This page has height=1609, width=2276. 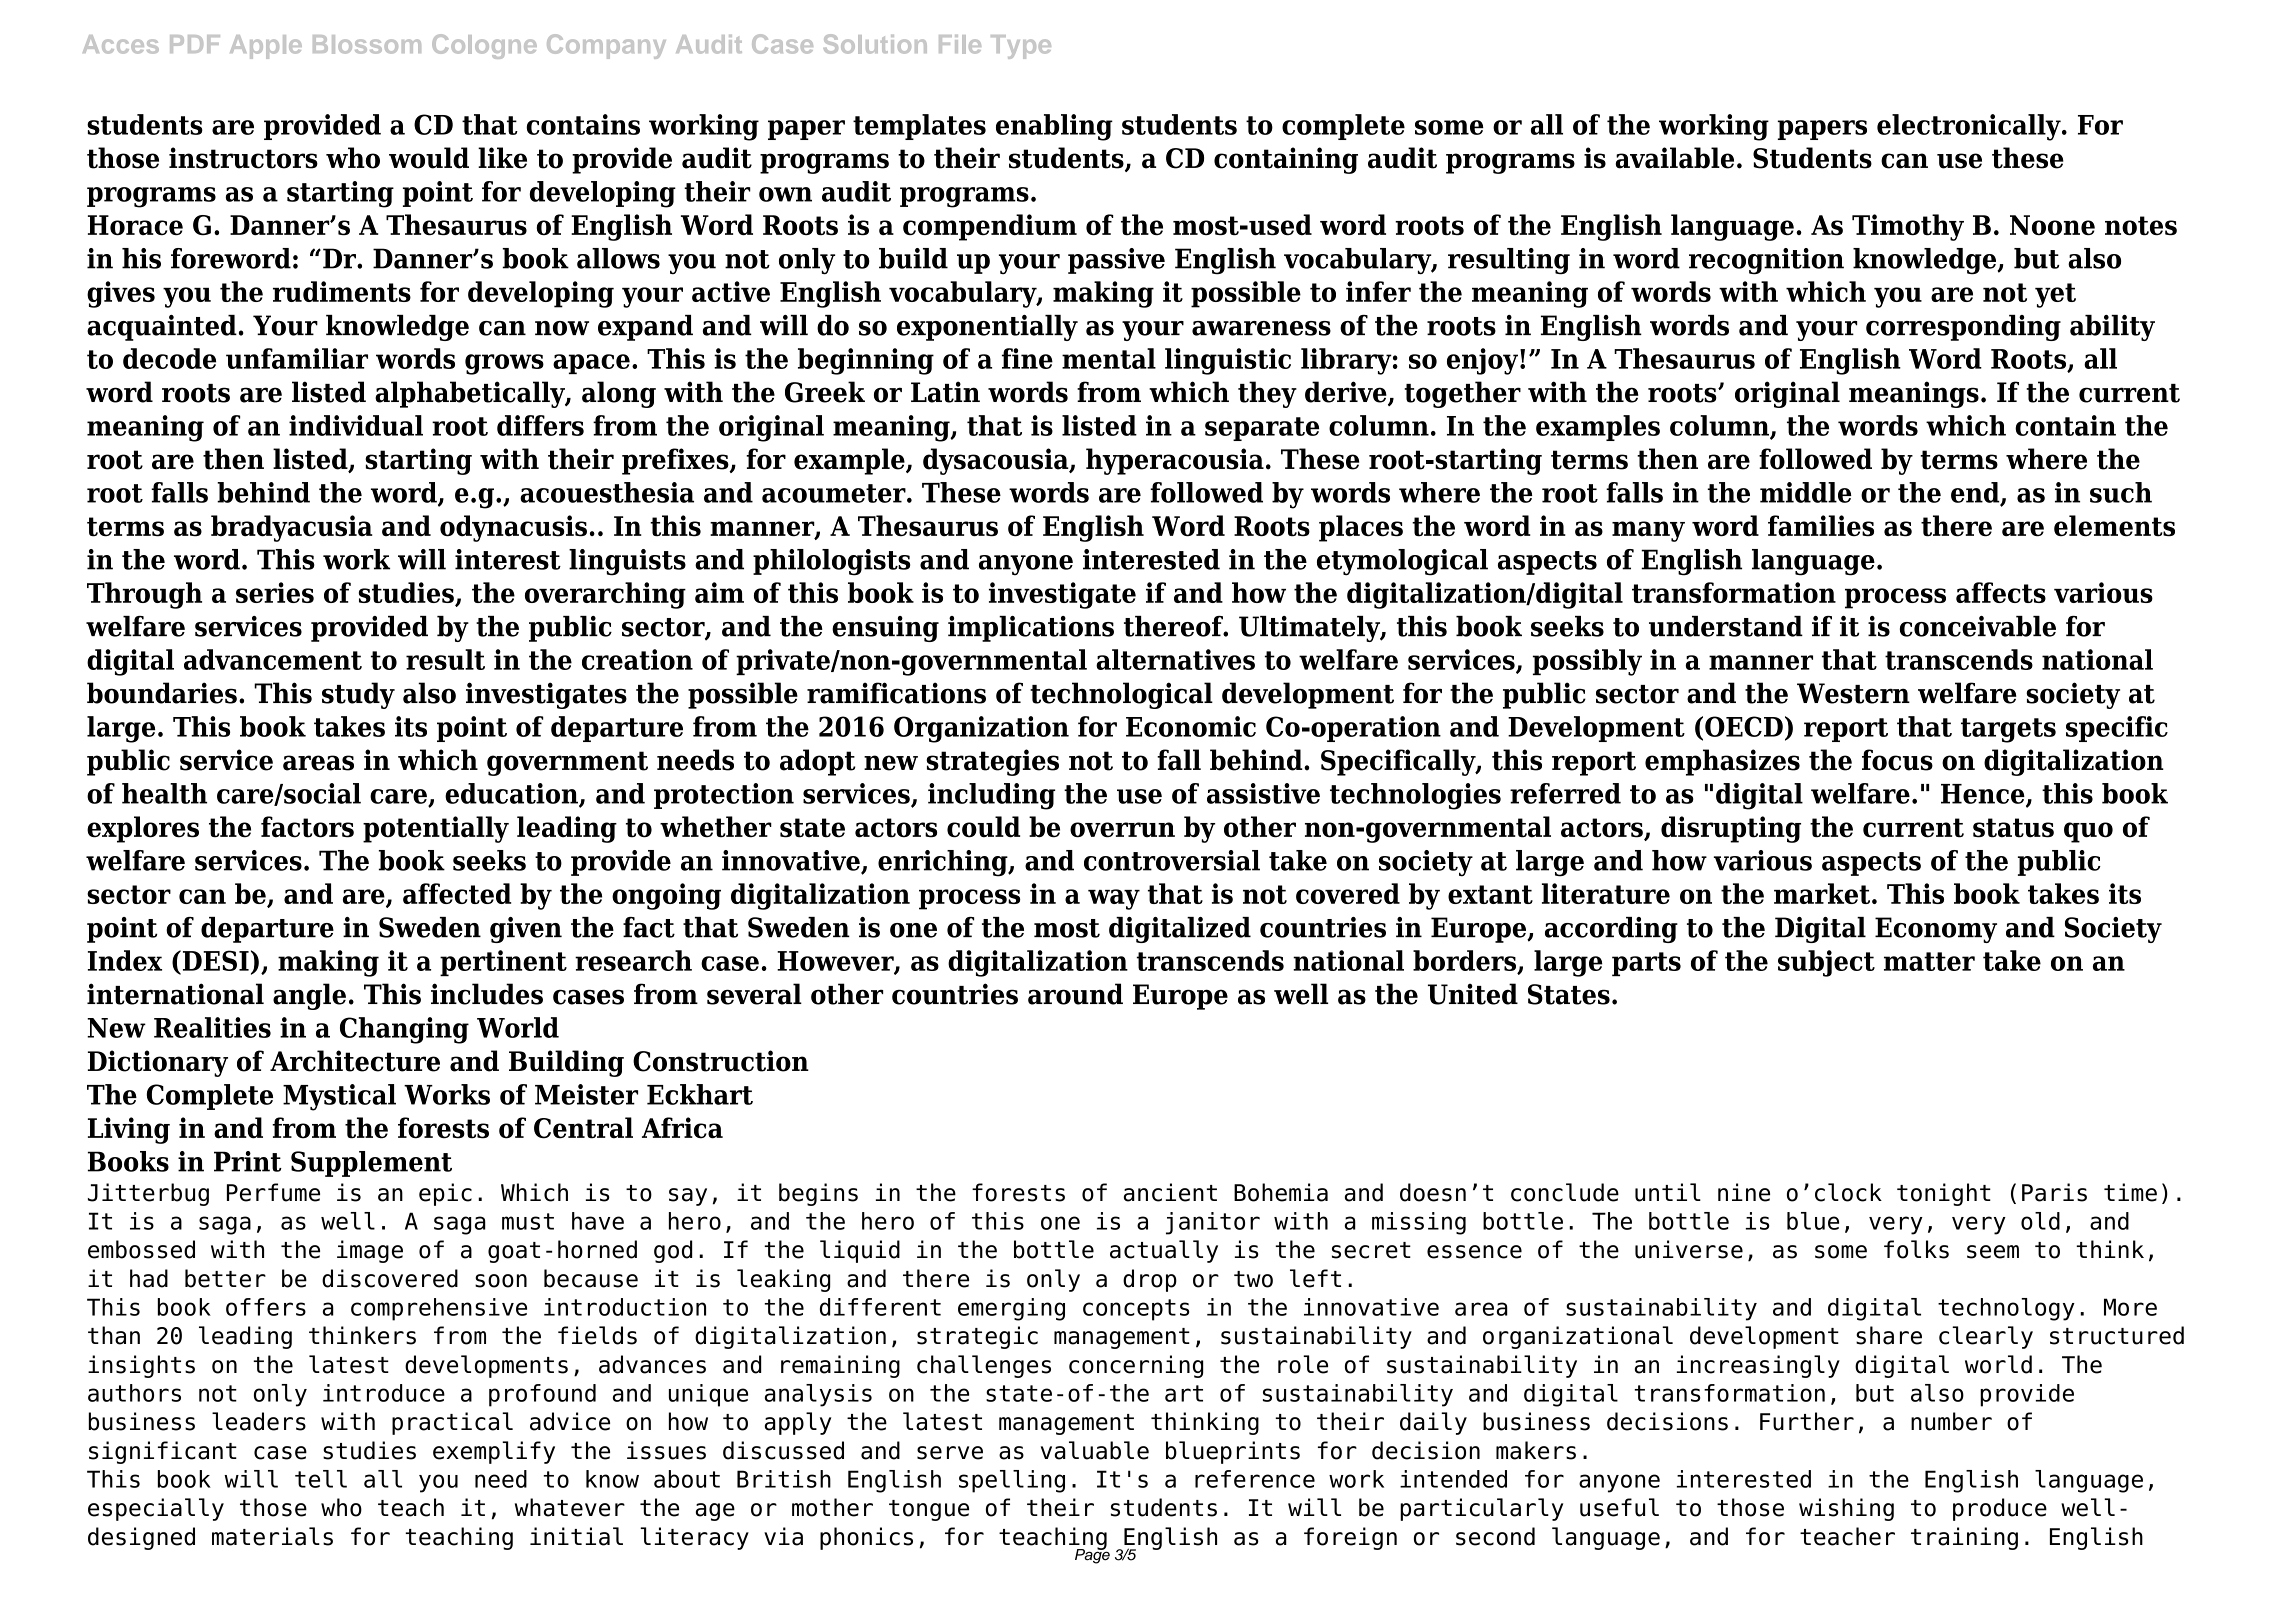 I want to click on Apple, so click(x=266, y=47).
